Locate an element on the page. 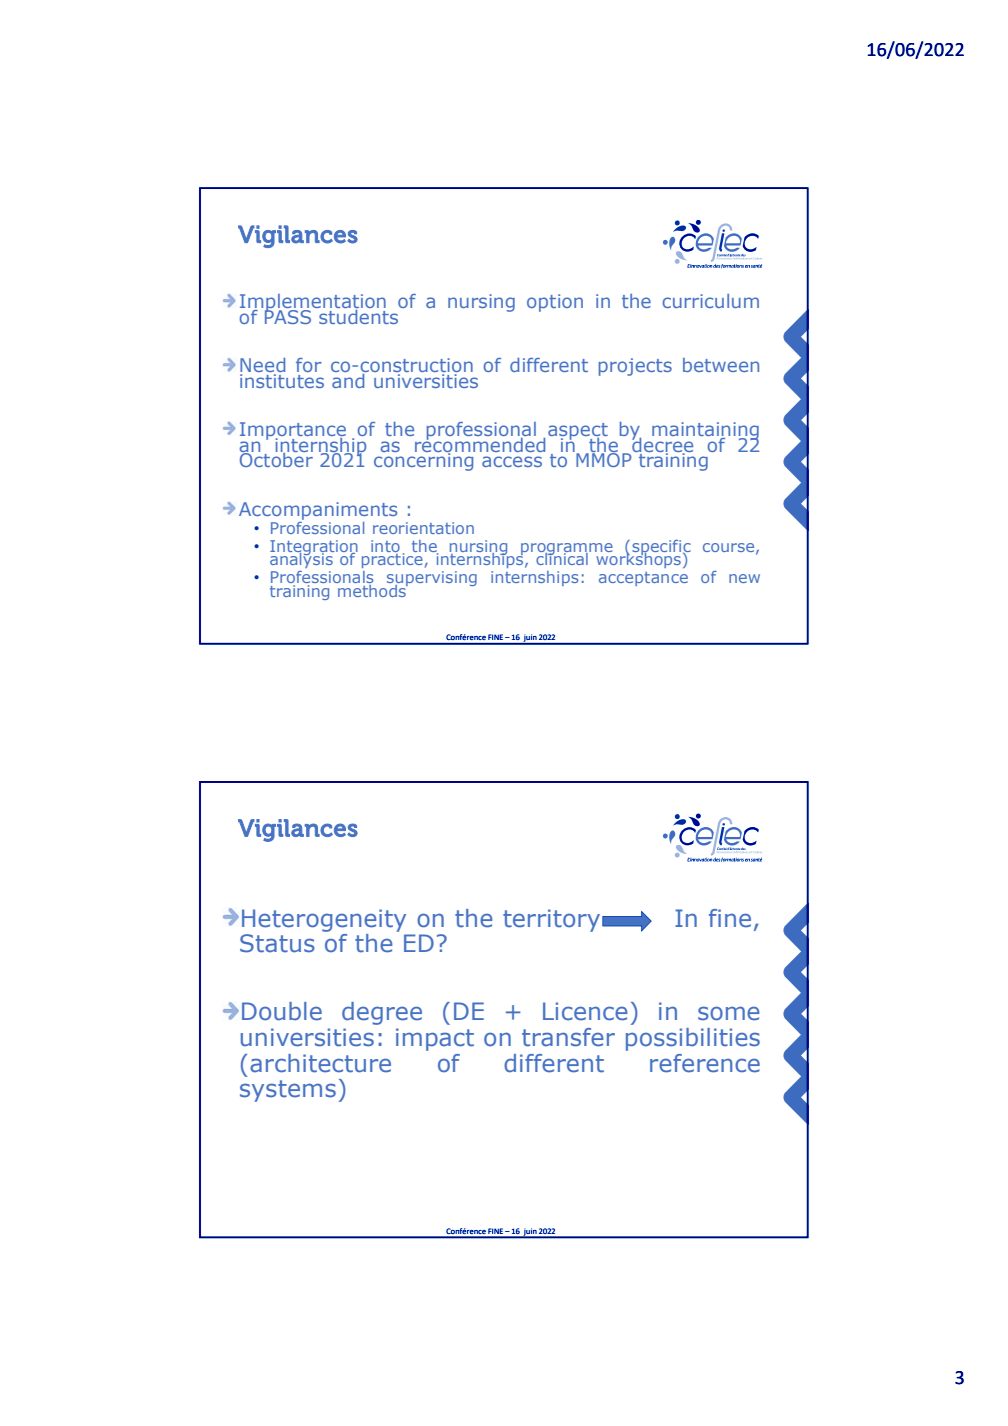 Image resolution: width=1008 pixels, height=1426 pixels. Implementation is located at coordinates (314, 304).
